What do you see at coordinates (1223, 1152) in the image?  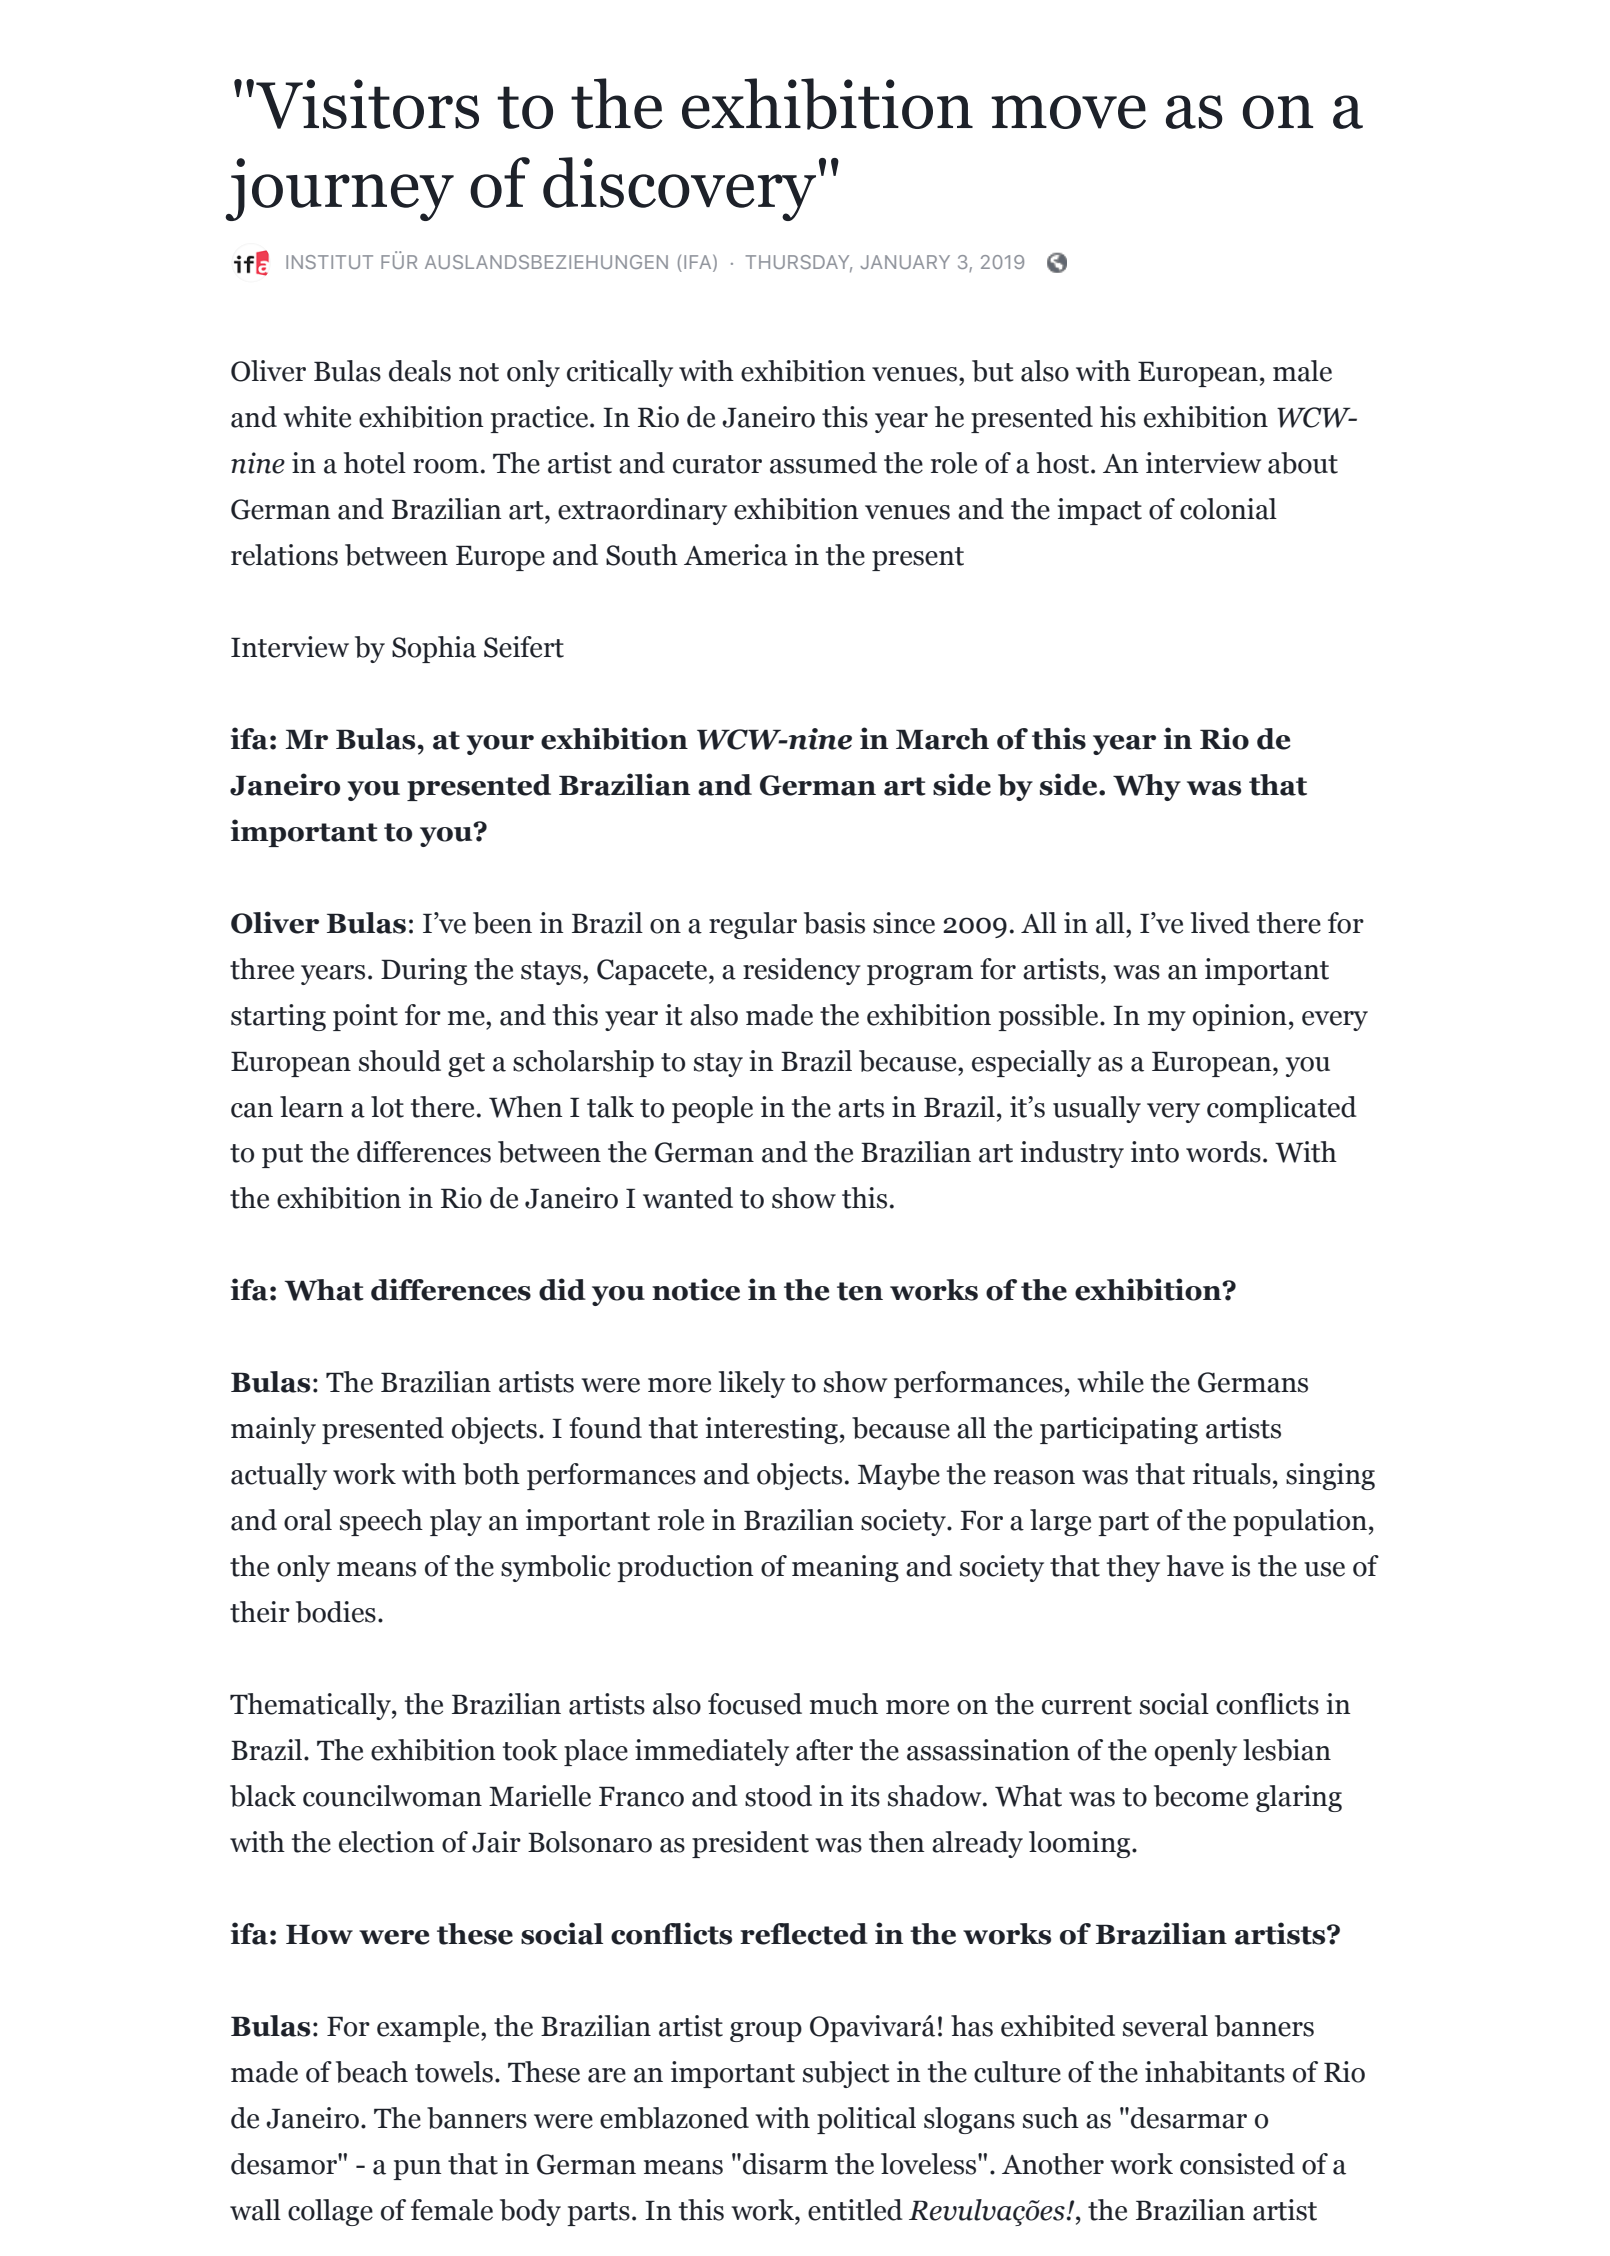 I see `words` at bounding box center [1223, 1152].
